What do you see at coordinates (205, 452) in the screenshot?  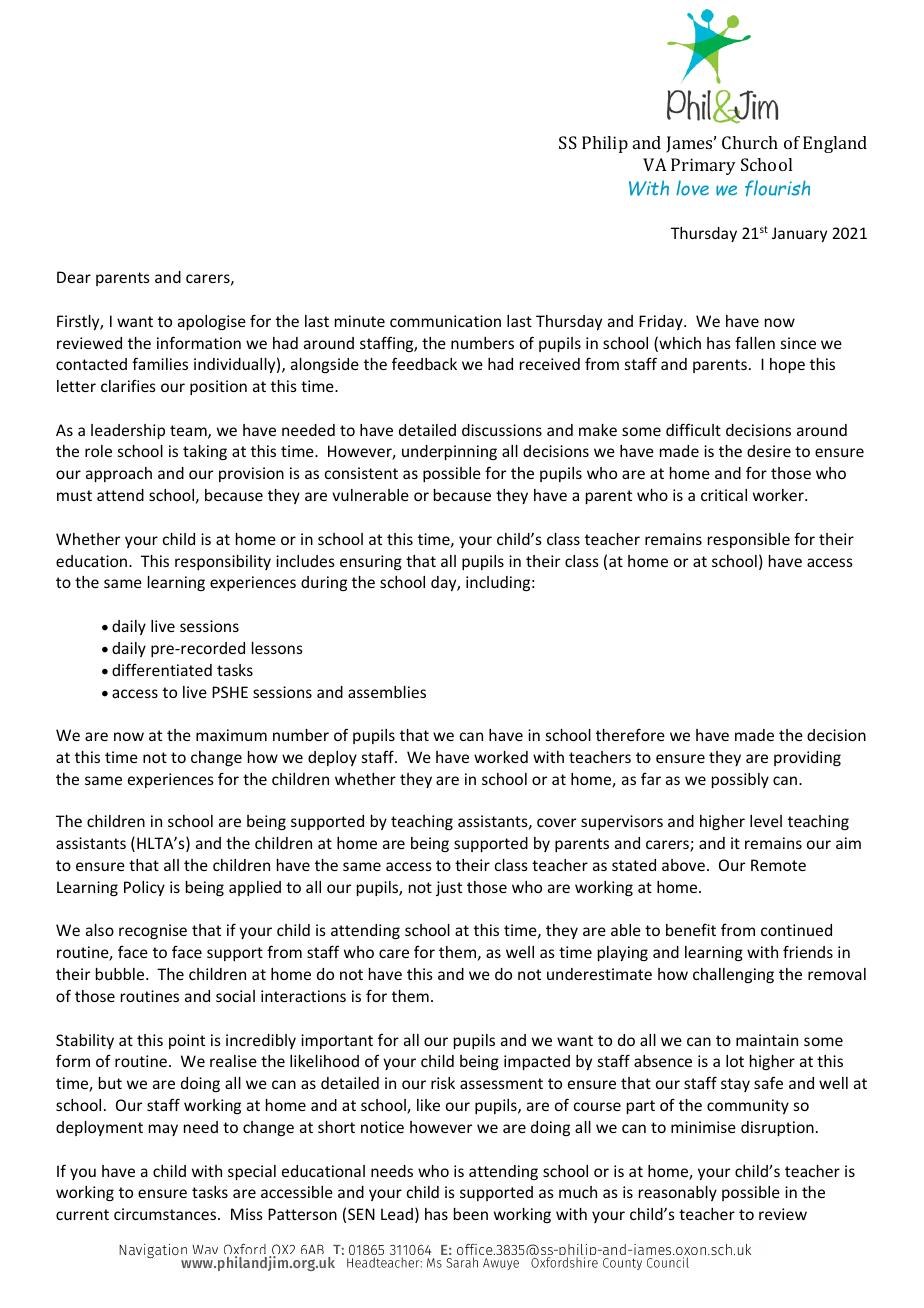 I see `taking` at bounding box center [205, 452].
